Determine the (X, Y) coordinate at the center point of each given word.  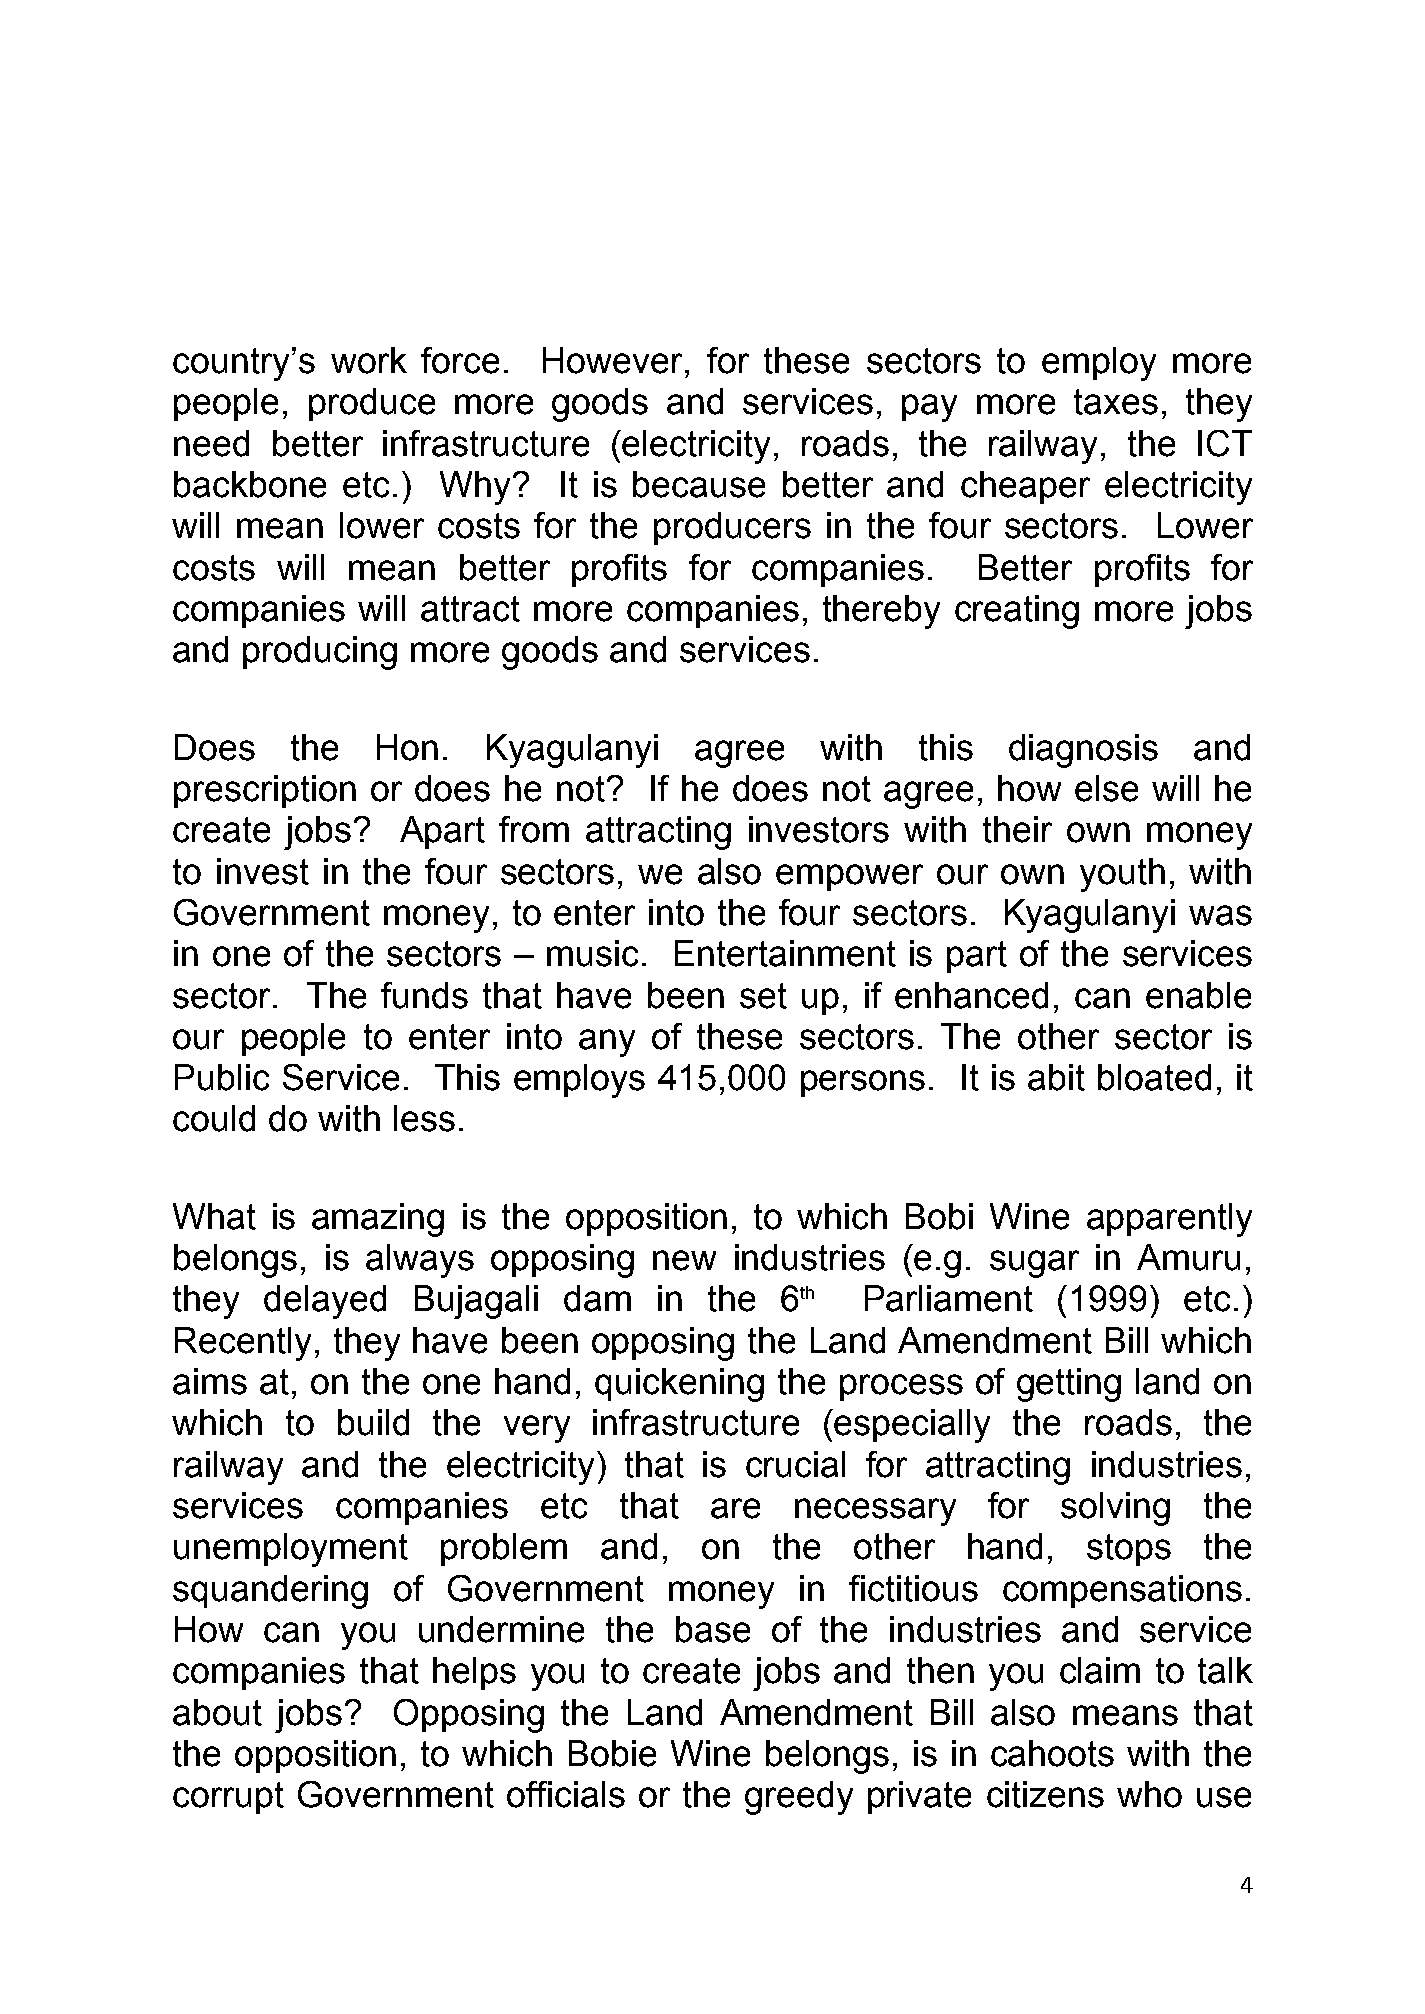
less (424, 1118)
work (369, 360)
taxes (1116, 402)
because (699, 484)
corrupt (228, 1798)
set (763, 996)
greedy (799, 1798)
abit (1056, 1077)
